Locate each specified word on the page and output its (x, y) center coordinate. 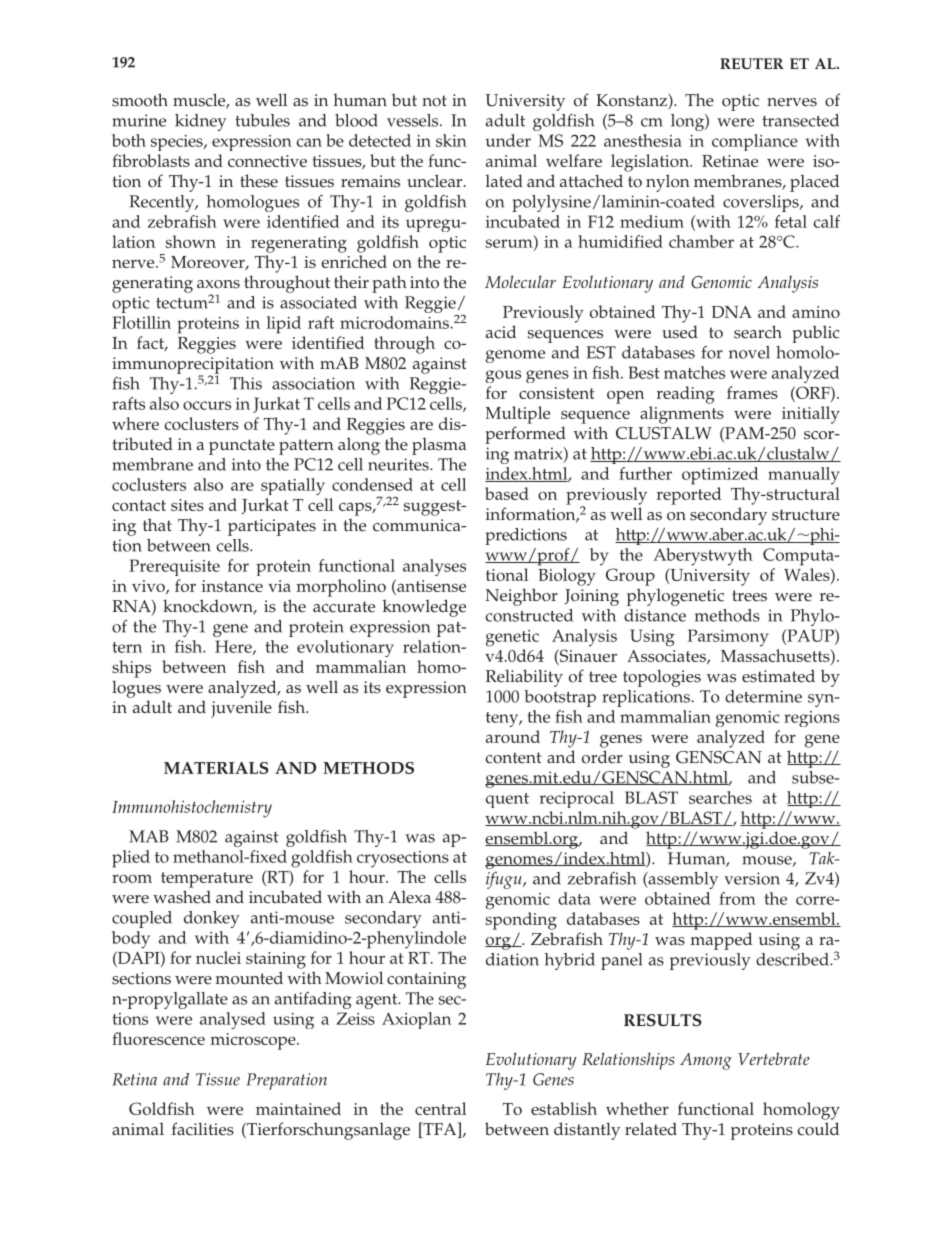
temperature (207, 880)
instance (232, 586)
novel (749, 352)
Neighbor (521, 597)
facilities (203, 1129)
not (434, 101)
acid (501, 332)
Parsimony (728, 638)
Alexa (409, 897)
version (752, 878)
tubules (262, 120)
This (246, 383)
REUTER (752, 64)
